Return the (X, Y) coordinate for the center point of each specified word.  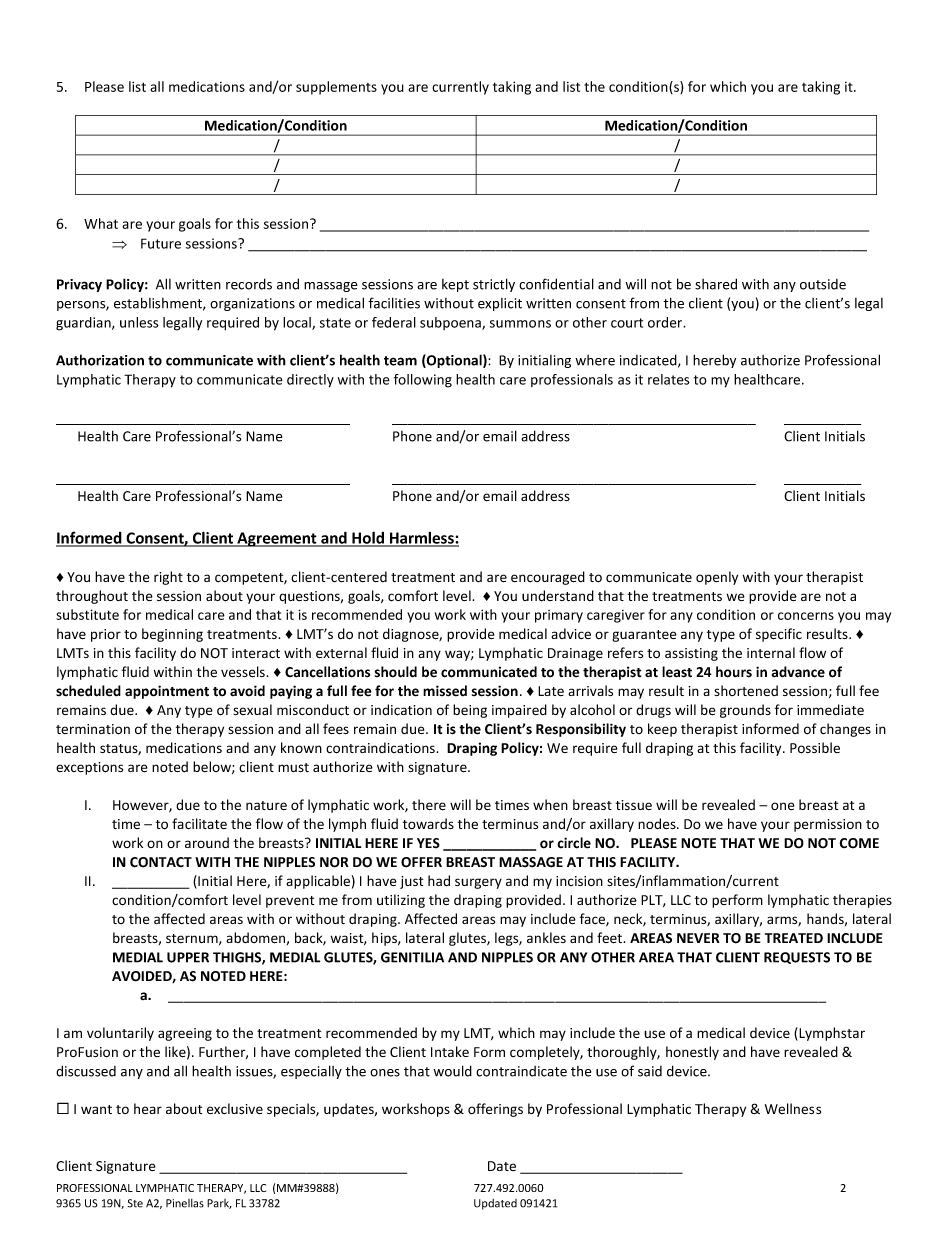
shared (716, 284)
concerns (806, 616)
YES (428, 843)
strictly (494, 285)
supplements (336, 88)
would (452, 1071)
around (207, 842)
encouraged (548, 578)
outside (823, 284)
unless (139, 322)
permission (828, 825)
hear (148, 1108)
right (168, 578)
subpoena (451, 323)
